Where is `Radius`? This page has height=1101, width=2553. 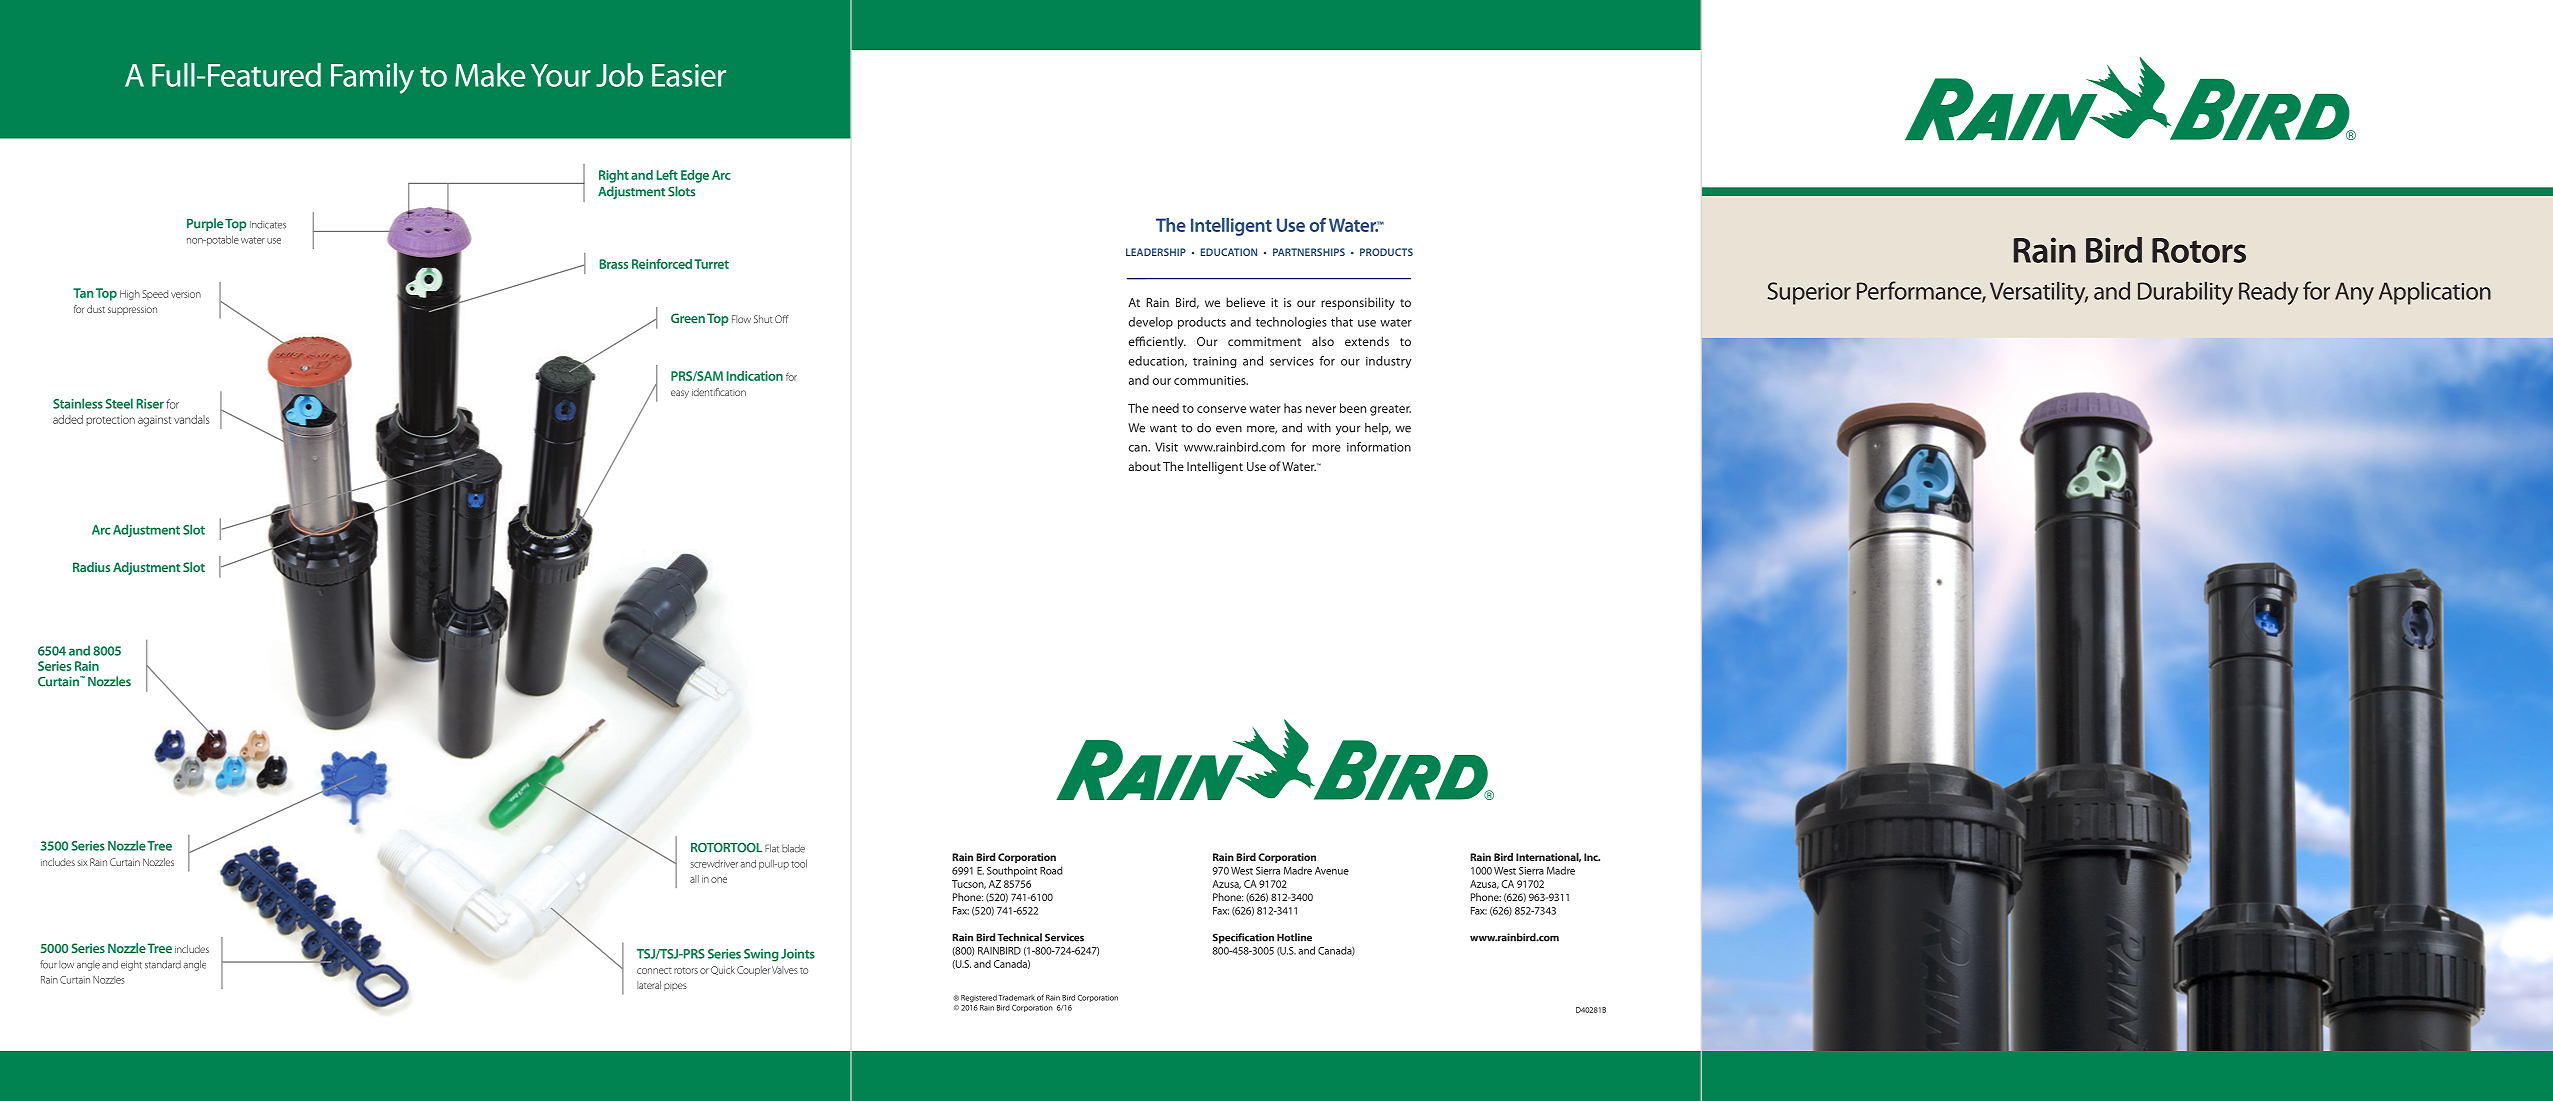 Radius is located at coordinates (91, 567).
